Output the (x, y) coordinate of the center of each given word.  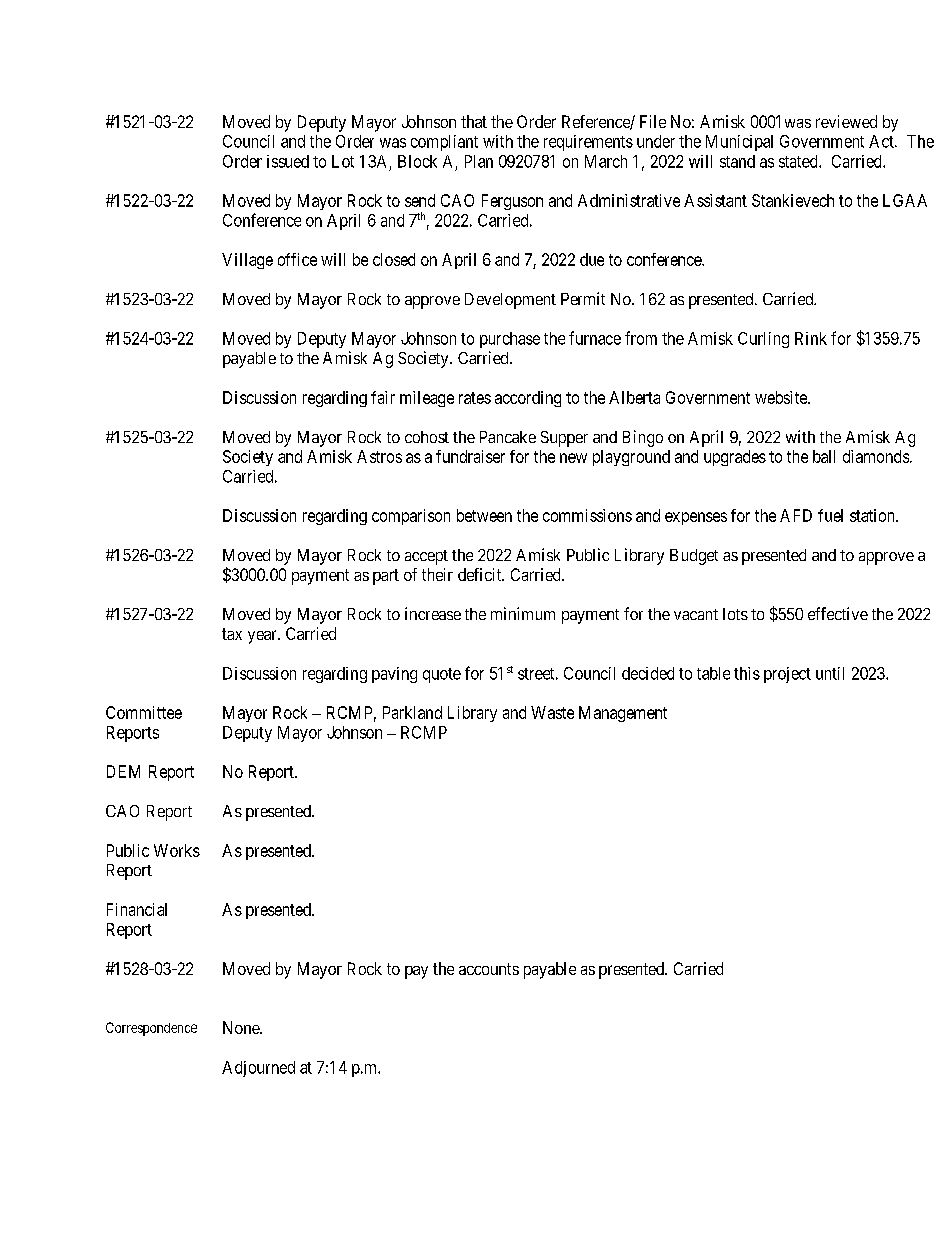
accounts (489, 969)
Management (623, 714)
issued (288, 161)
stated (799, 161)
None (242, 1027)
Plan (479, 161)
